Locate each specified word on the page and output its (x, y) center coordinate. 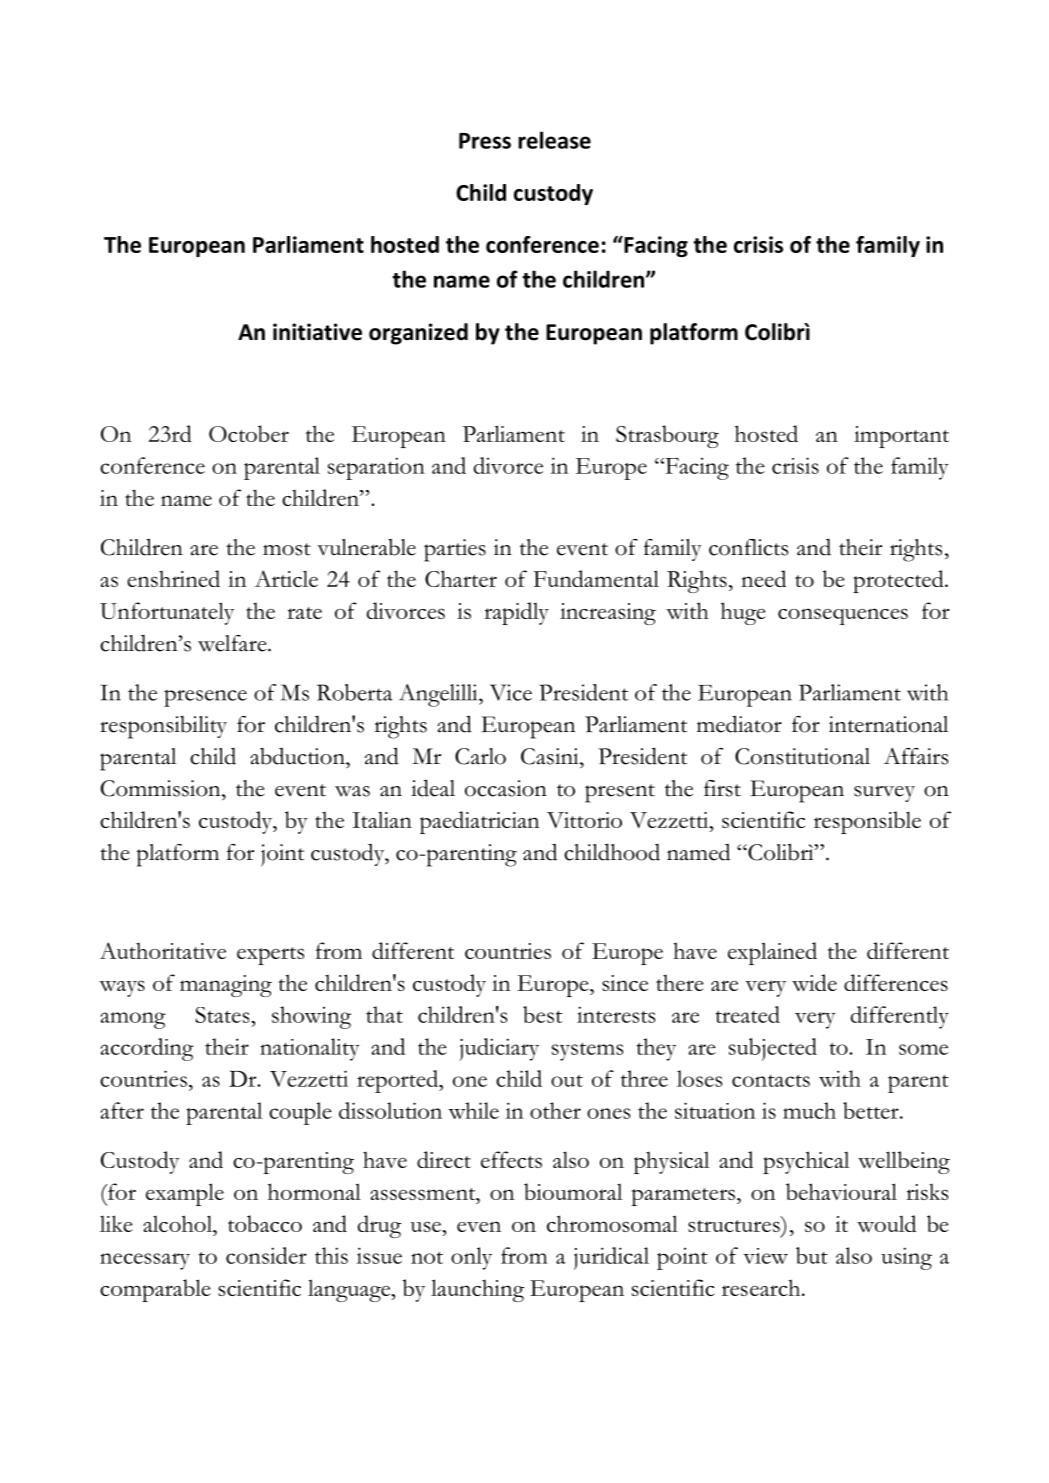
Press (485, 141)
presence (205, 698)
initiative (317, 332)
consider (266, 1255)
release (554, 140)
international (888, 724)
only (471, 1258)
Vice (511, 692)
